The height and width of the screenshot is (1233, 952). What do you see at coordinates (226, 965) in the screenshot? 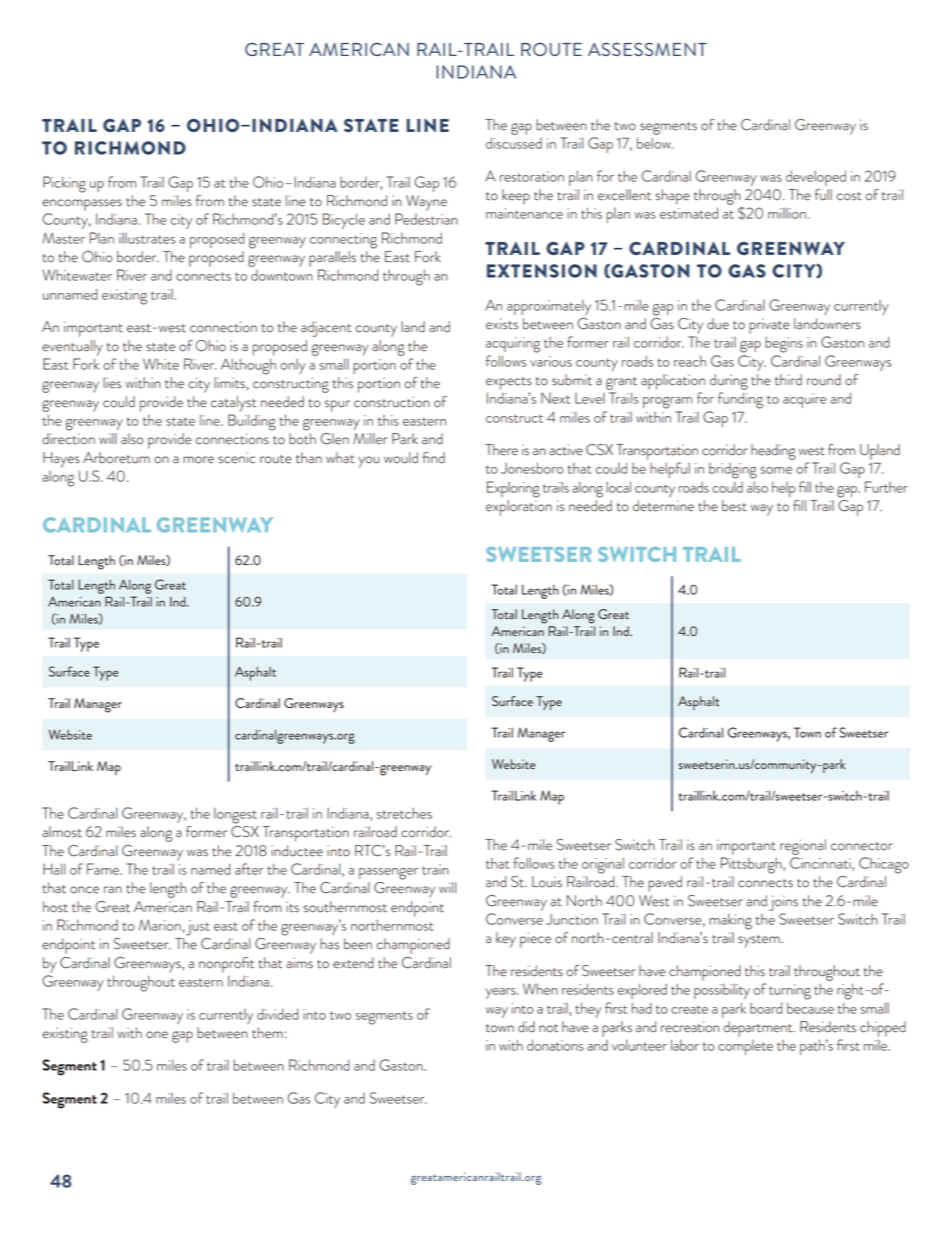
I see `nonprofit` at bounding box center [226, 965].
